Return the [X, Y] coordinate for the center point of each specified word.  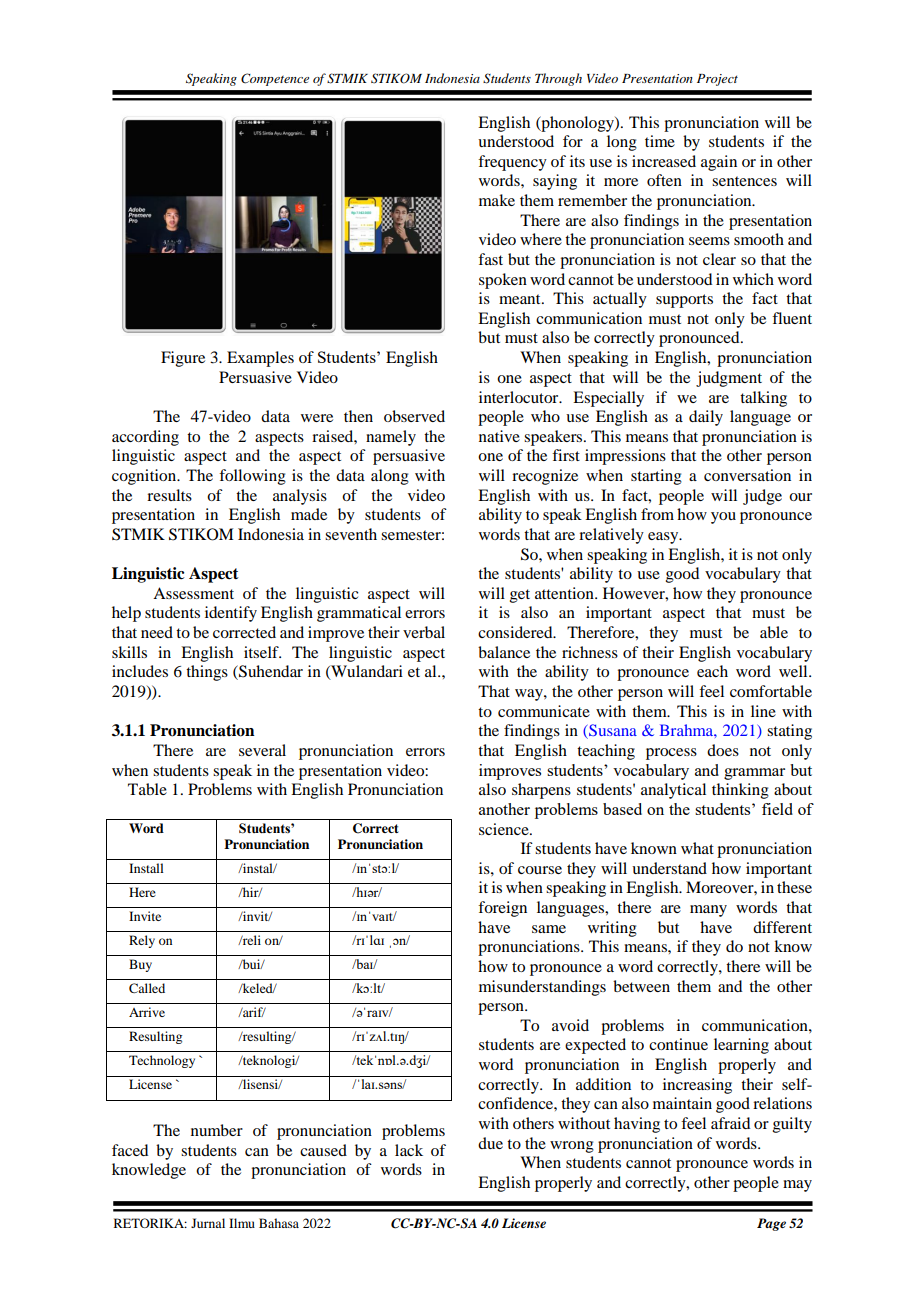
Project [717, 80]
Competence [275, 79]
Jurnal [208, 1223]
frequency [512, 163]
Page [771, 1224]
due [490, 1143]
